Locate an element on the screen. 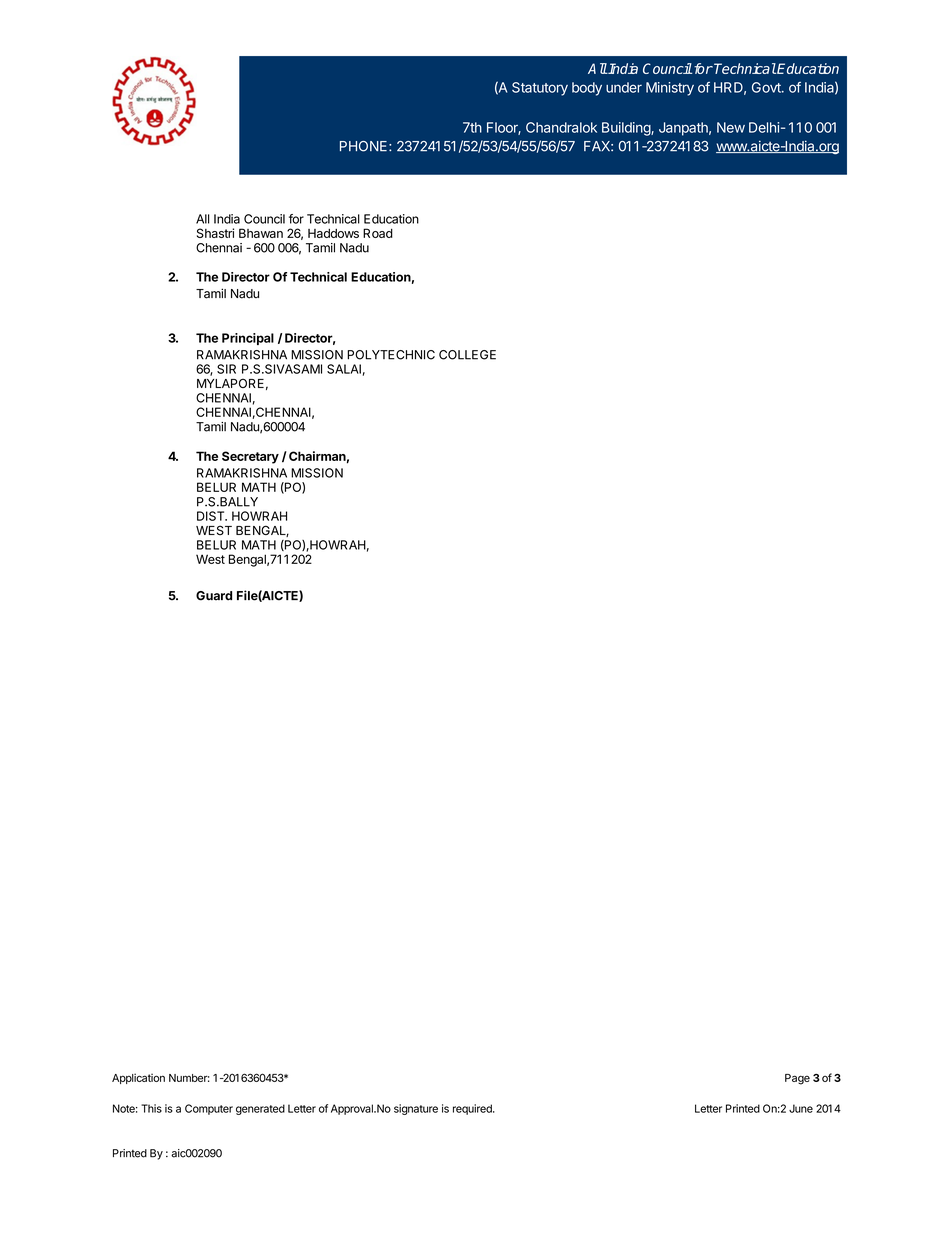 The image size is (952, 1233). Guard is located at coordinates (214, 596).
